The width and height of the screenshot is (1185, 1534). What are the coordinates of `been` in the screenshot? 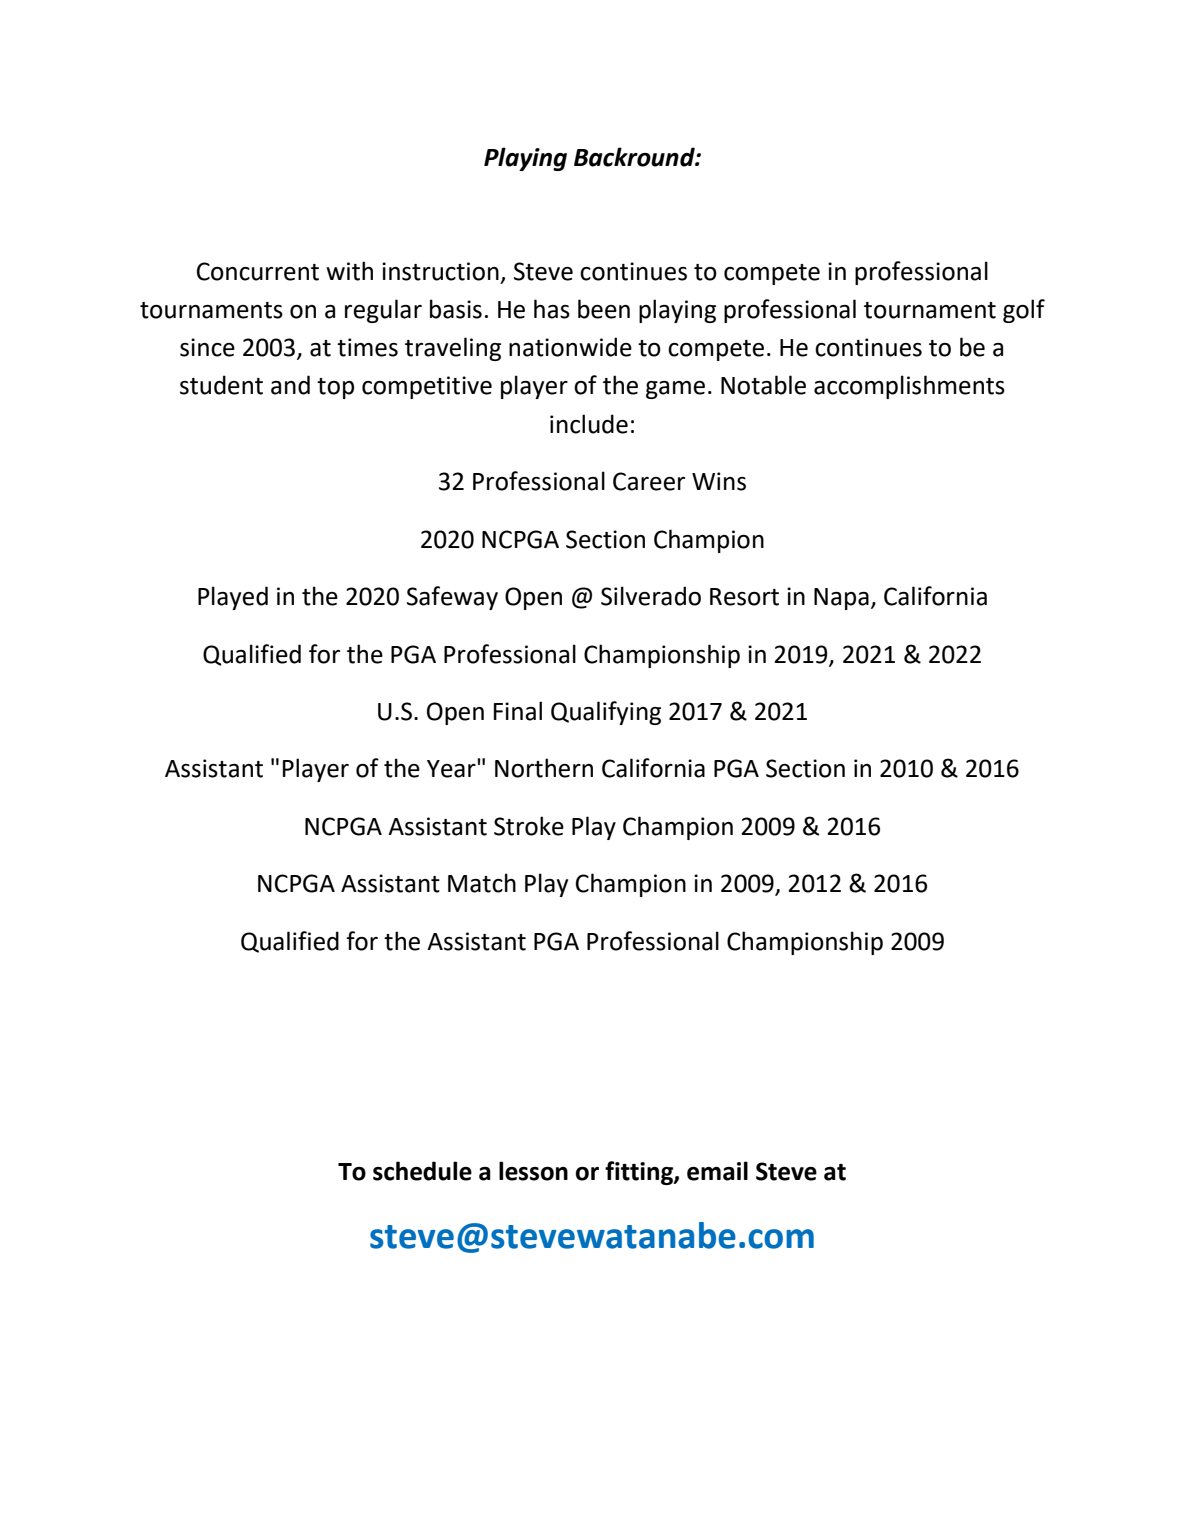 It's located at (604, 309).
